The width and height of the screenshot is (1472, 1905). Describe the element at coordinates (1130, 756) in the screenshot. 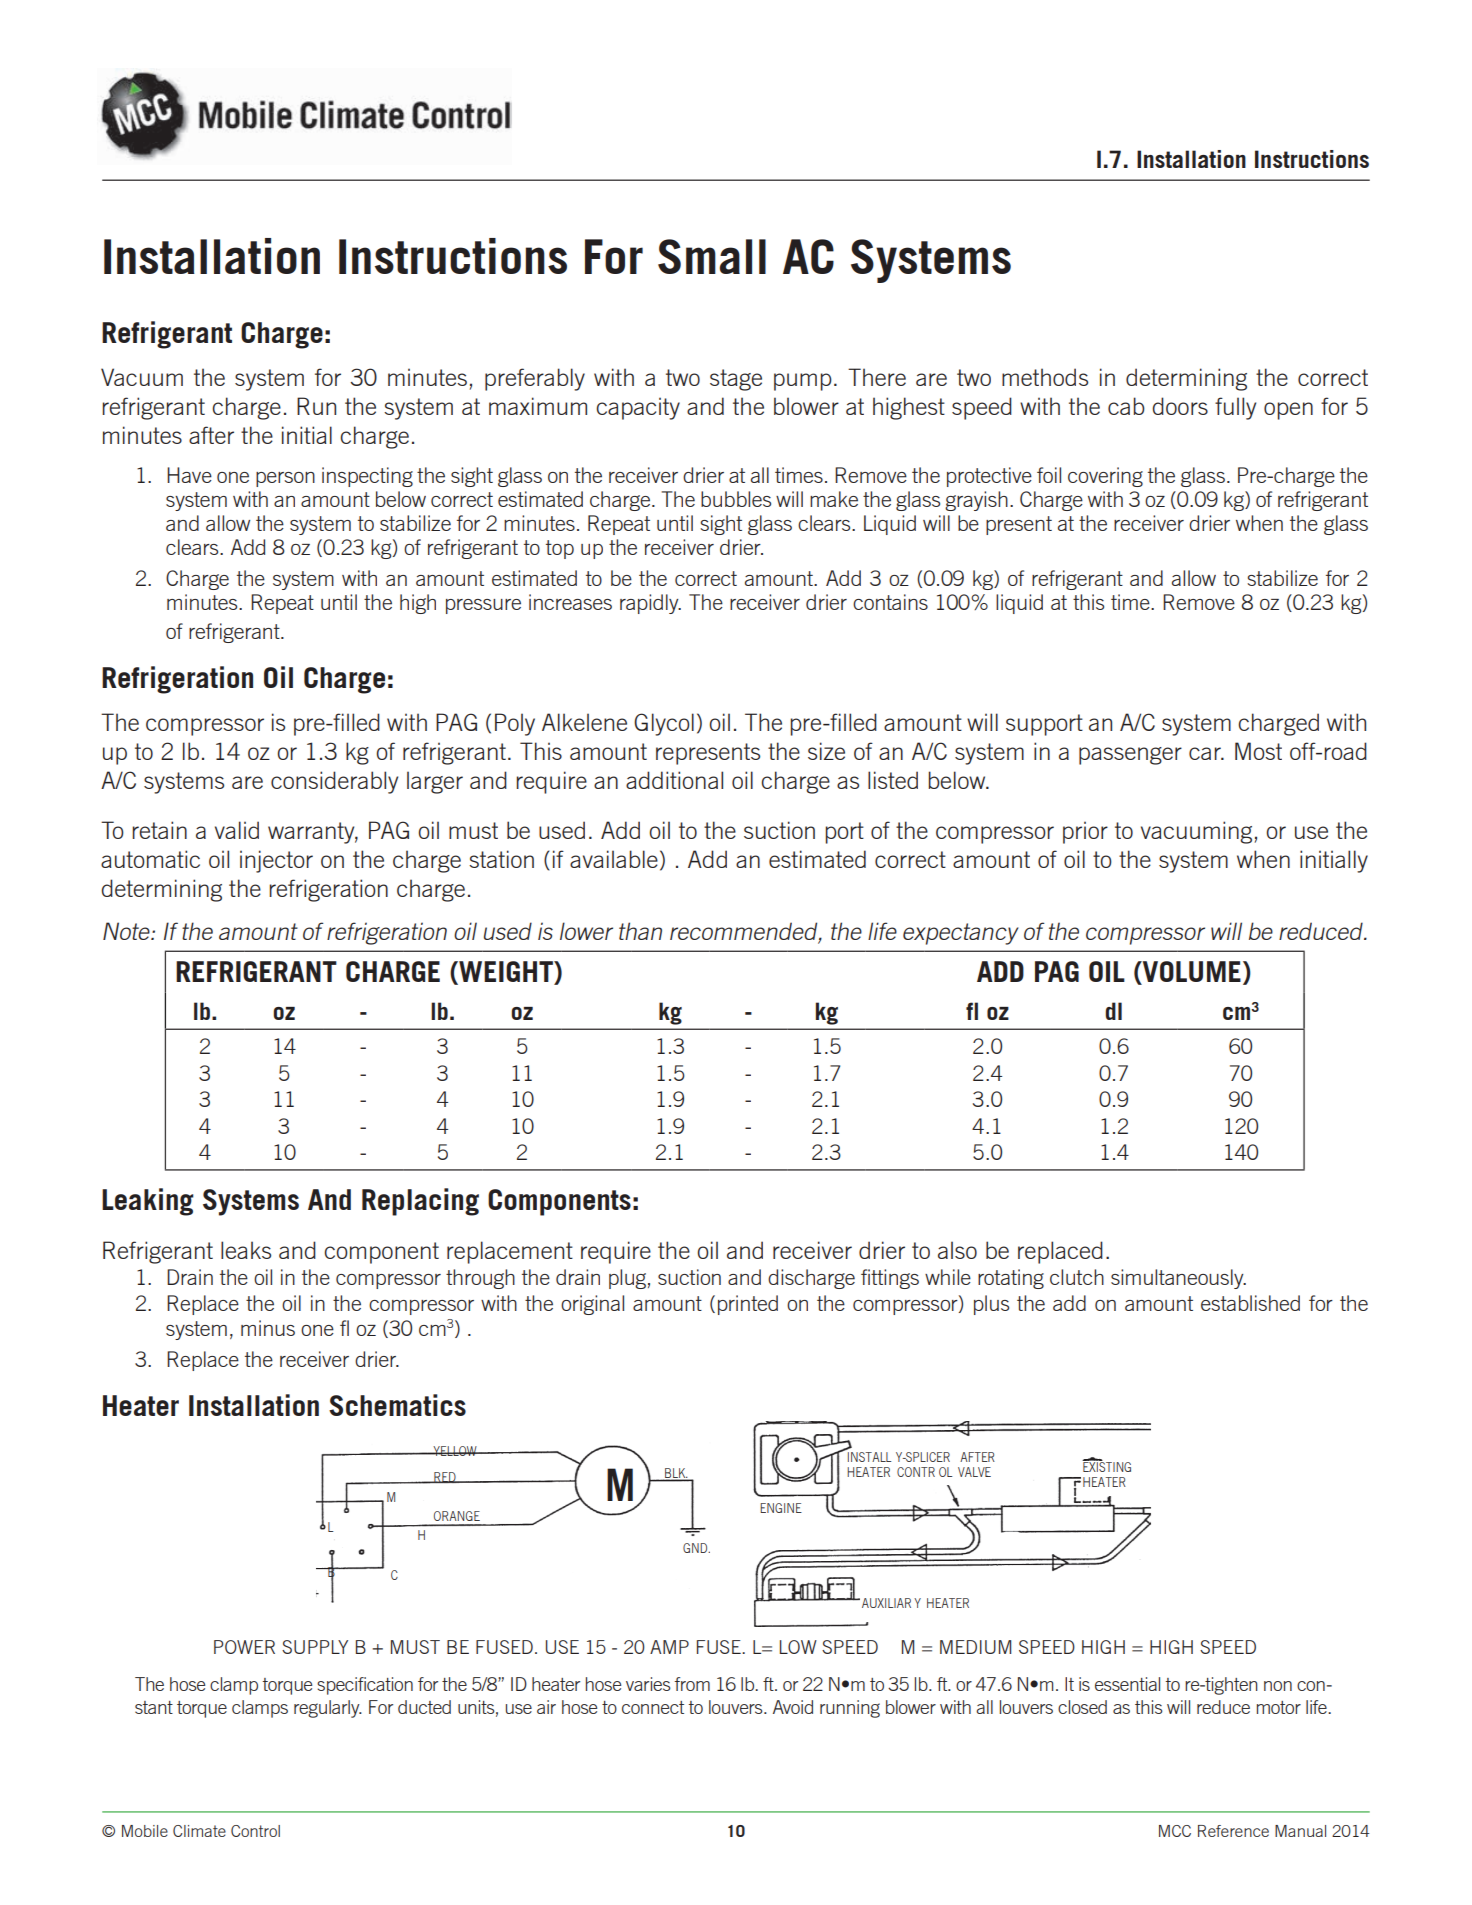

I see `passenger` at that location.
